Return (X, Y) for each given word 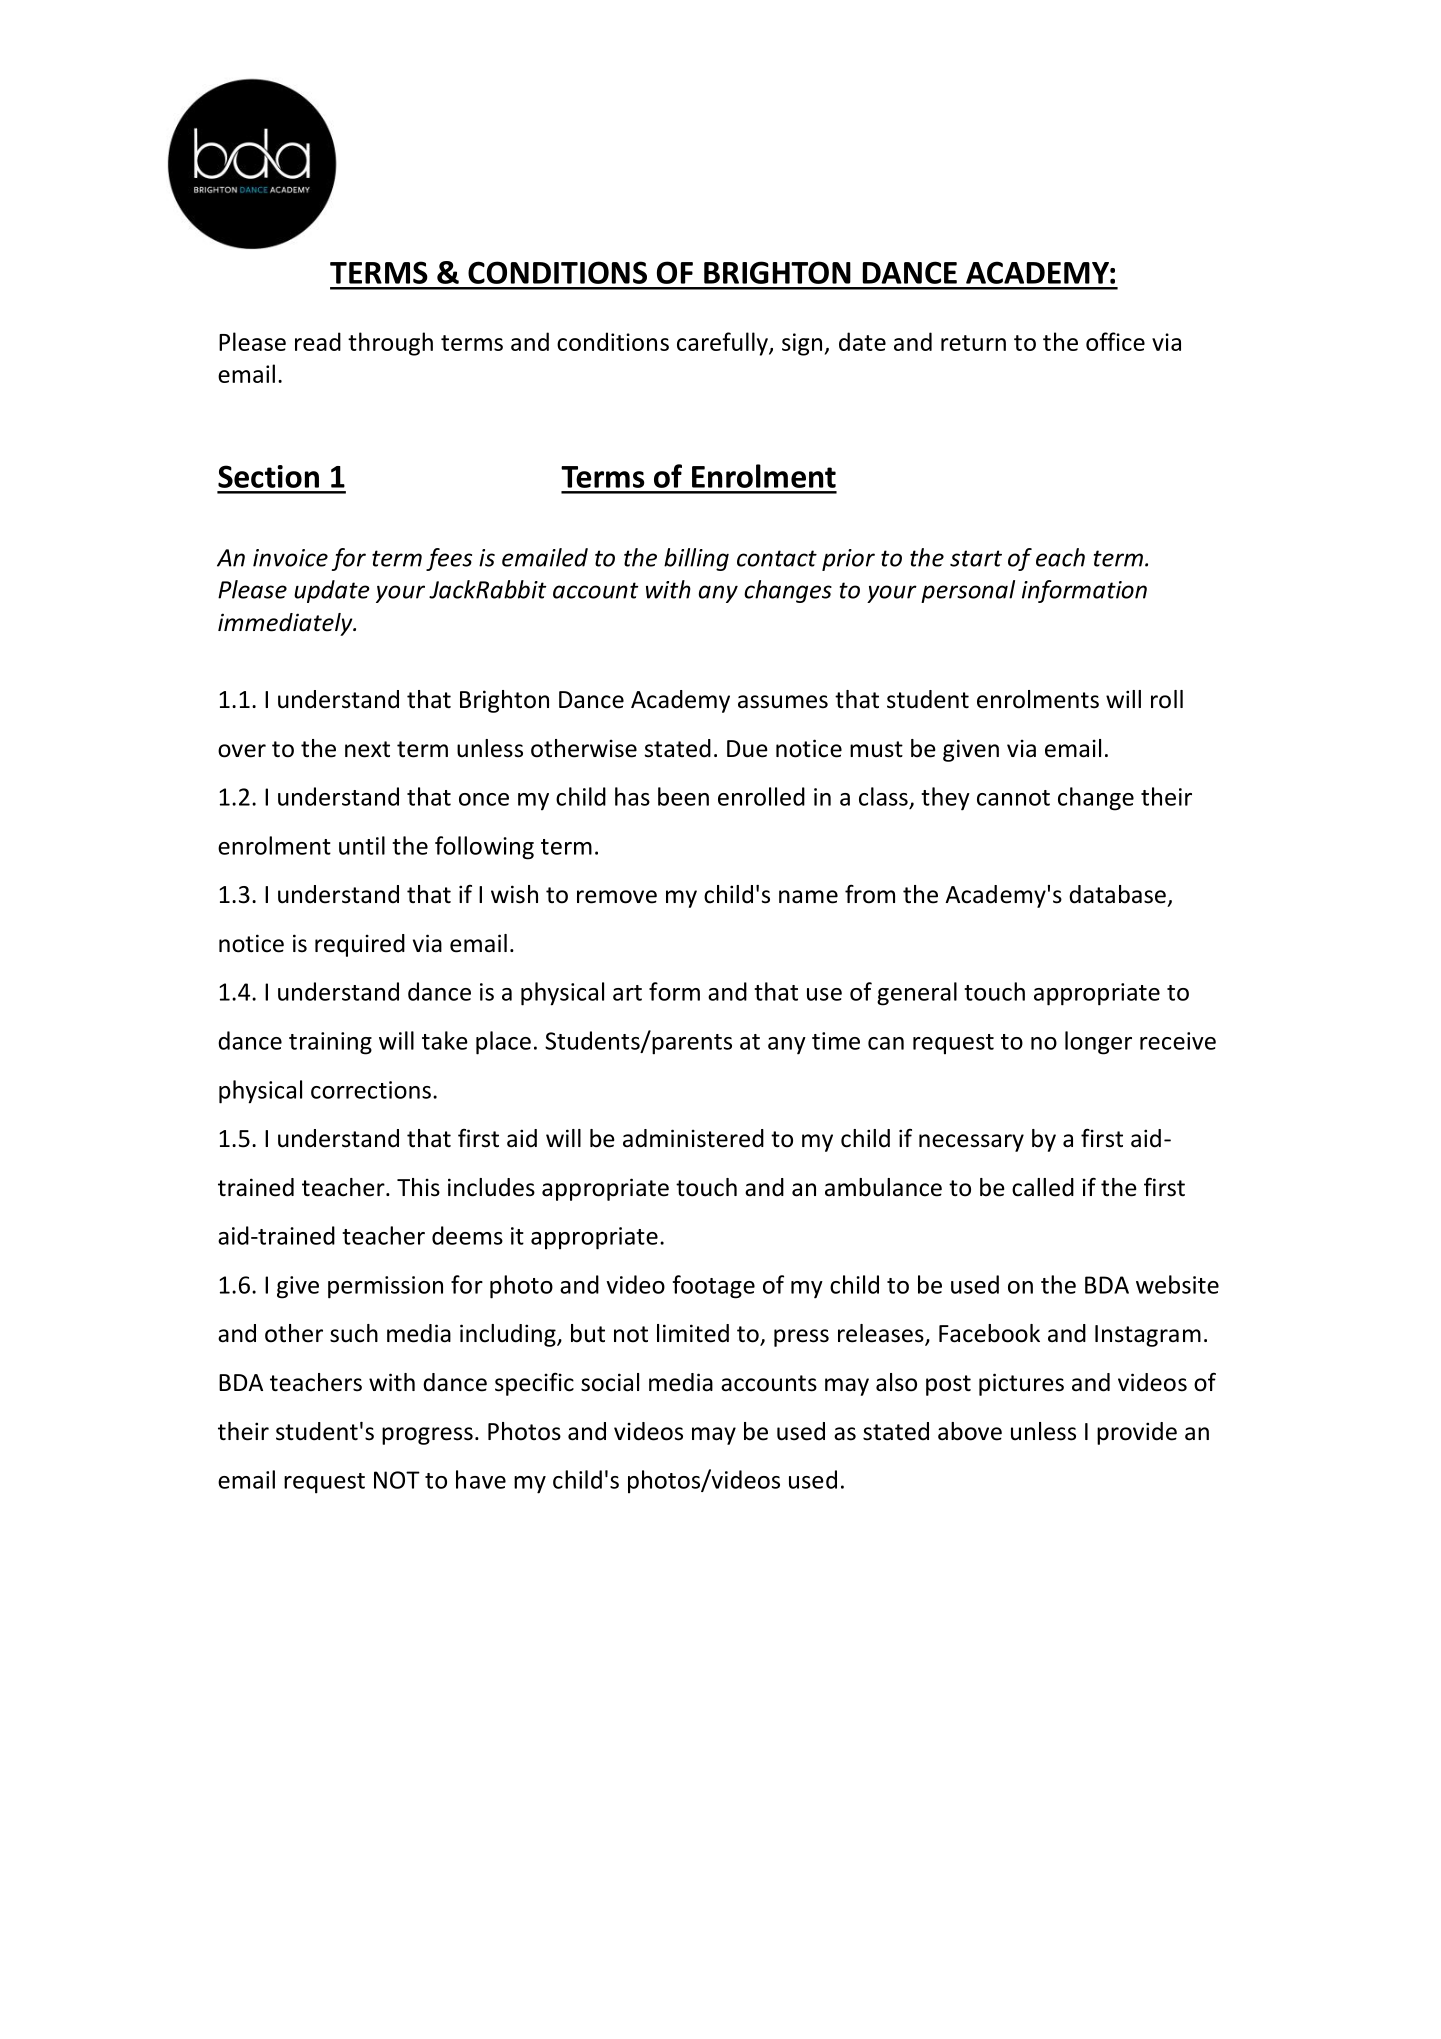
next (367, 749)
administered (693, 1138)
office (1115, 341)
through (390, 344)
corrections (371, 1090)
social (610, 1382)
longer (1098, 1043)
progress (427, 1436)
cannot (1013, 798)
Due (747, 749)
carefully (723, 344)
